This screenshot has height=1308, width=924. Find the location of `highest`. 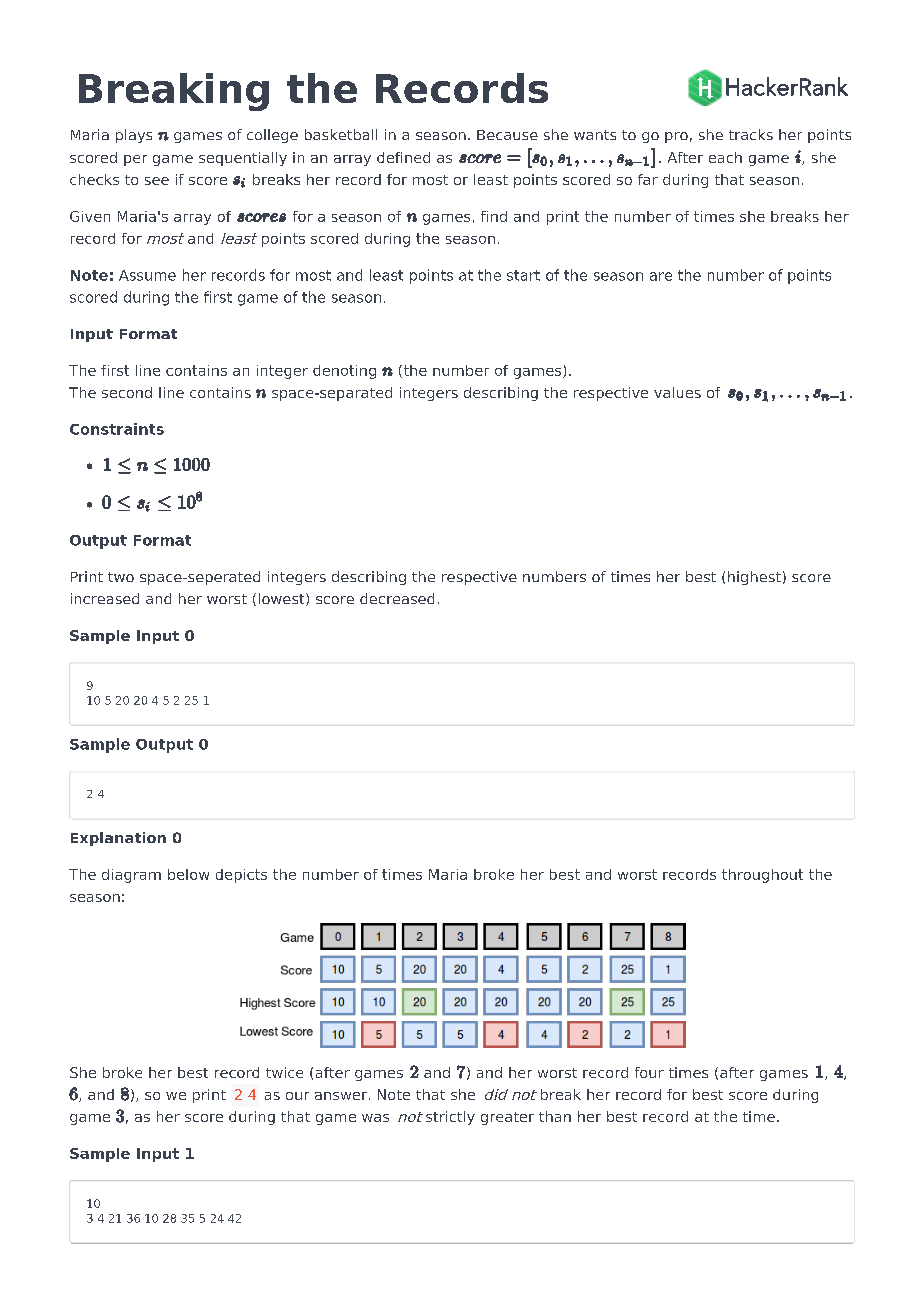

highest is located at coordinates (754, 578).
